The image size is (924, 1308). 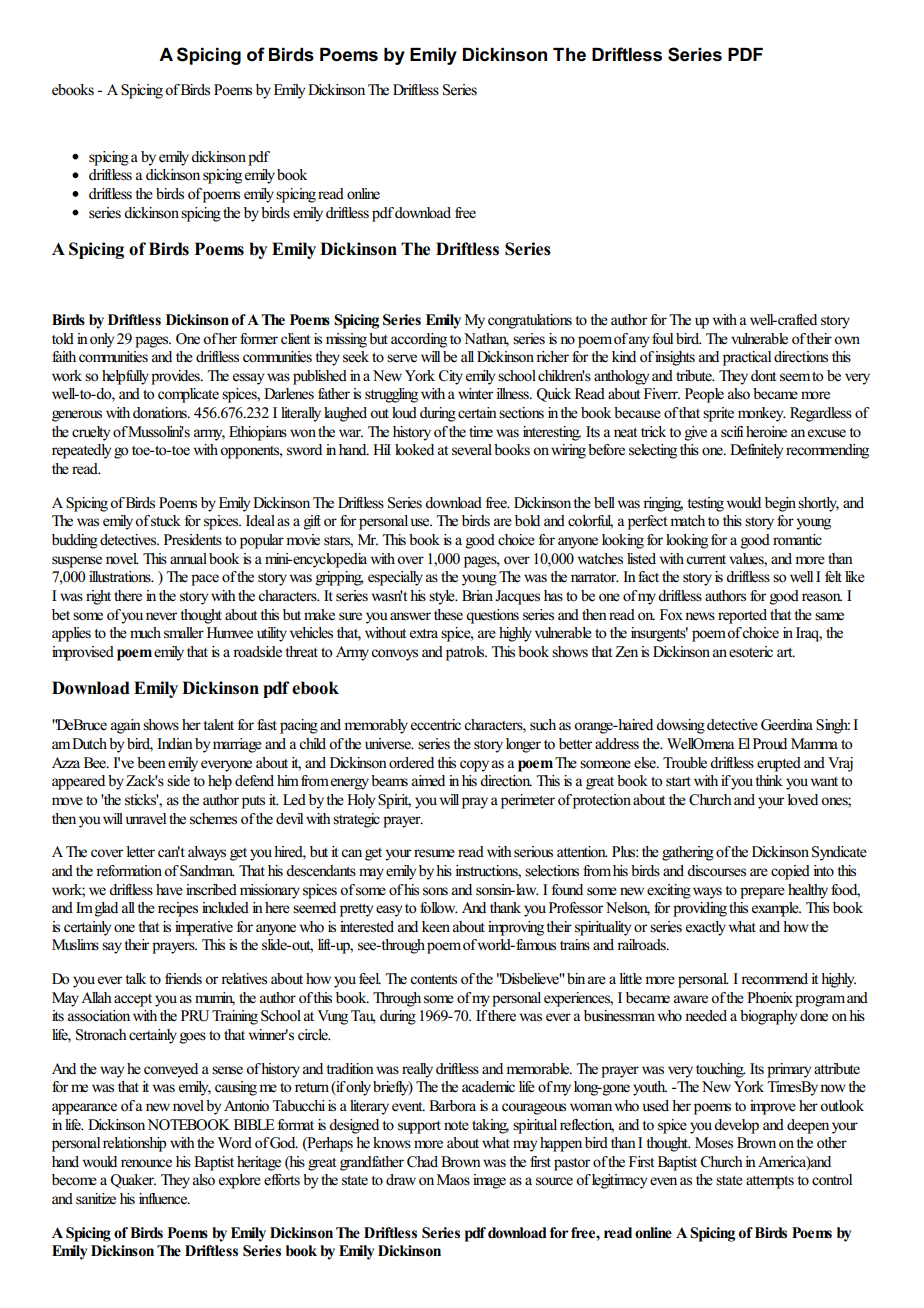 I want to click on provides, so click(x=176, y=377).
